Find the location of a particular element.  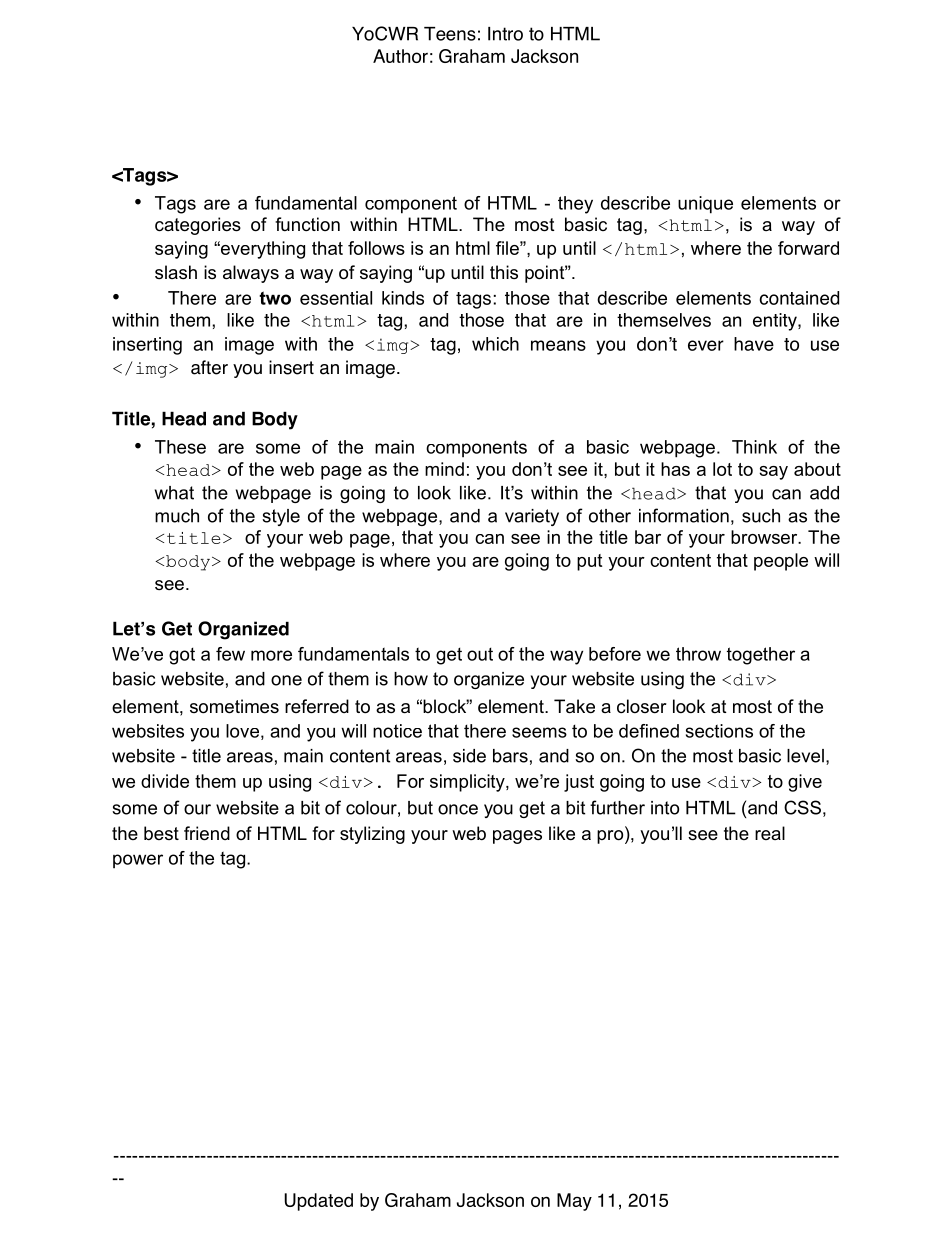

unique is located at coordinates (705, 205).
